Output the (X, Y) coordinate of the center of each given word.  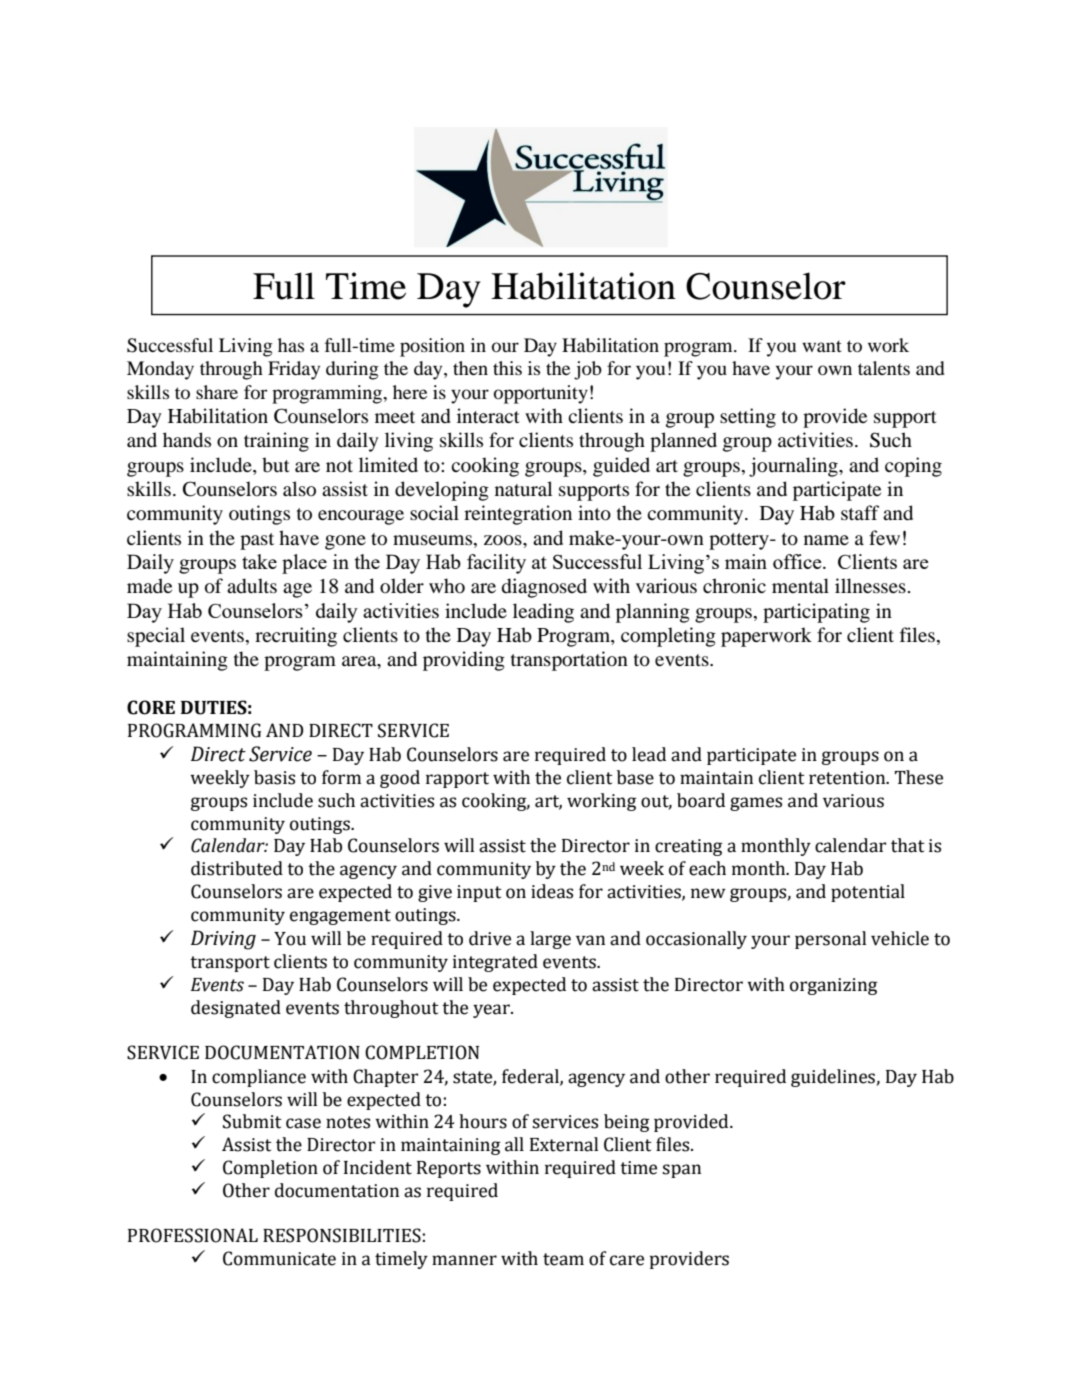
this (507, 368)
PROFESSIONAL (193, 1235)
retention (848, 778)
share (217, 392)
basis (274, 777)
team (563, 1259)
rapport (457, 780)
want (822, 346)
